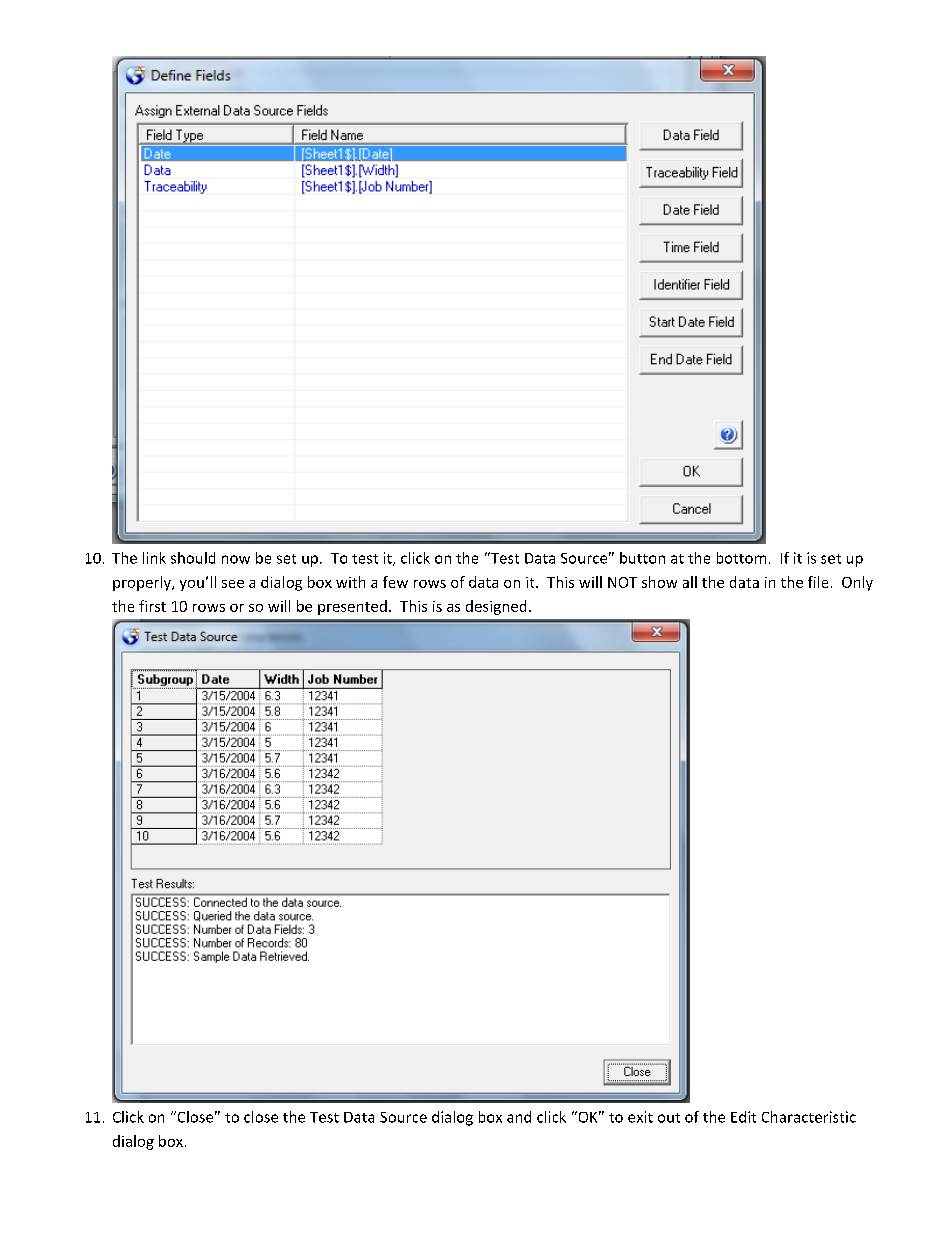  What do you see at coordinates (143, 583) in the screenshot?
I see `properly` at bounding box center [143, 583].
